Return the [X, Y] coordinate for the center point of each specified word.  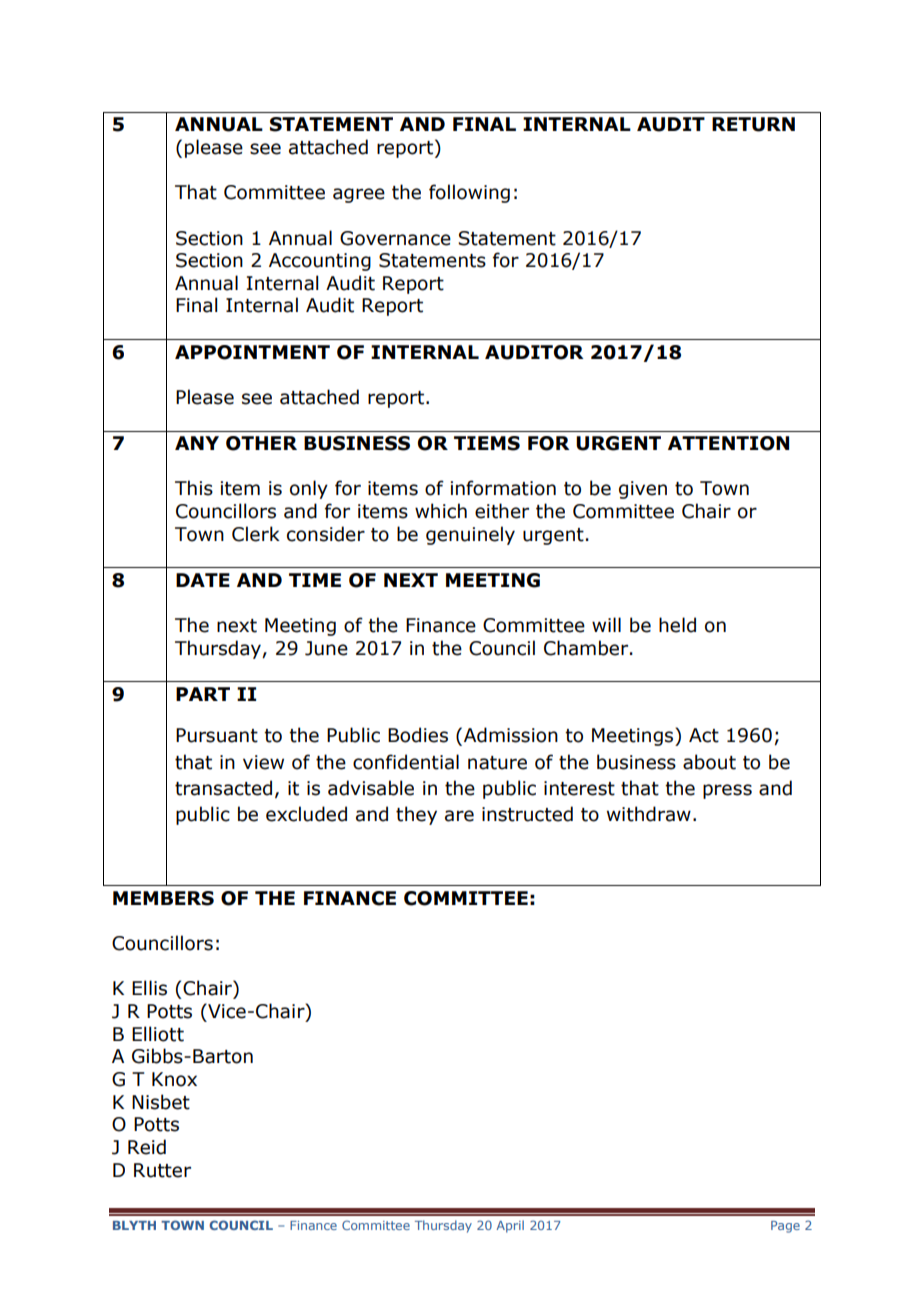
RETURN [753, 124]
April [510, 1226]
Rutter [162, 1170]
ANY [197, 443]
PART [203, 694]
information [503, 488]
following [469, 193]
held [677, 625]
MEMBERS [163, 898]
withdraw [649, 814]
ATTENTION [728, 443]
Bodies [418, 735]
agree [359, 195]
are [459, 816]
